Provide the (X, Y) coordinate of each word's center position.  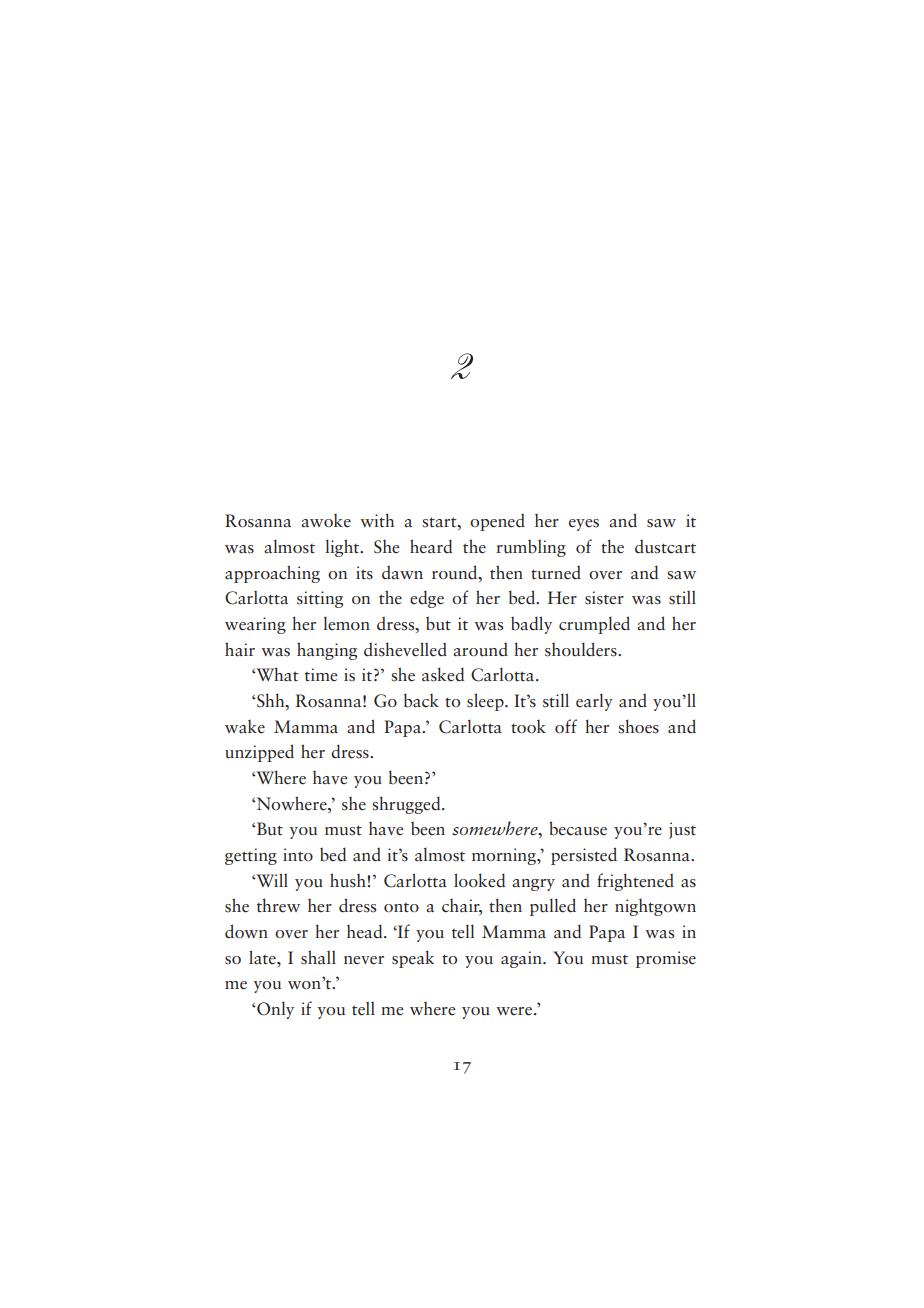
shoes (638, 726)
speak (413, 959)
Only (274, 1010)
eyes (584, 525)
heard (431, 546)
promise (666, 959)
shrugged (407, 805)
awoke (326, 521)
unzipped (259, 753)
